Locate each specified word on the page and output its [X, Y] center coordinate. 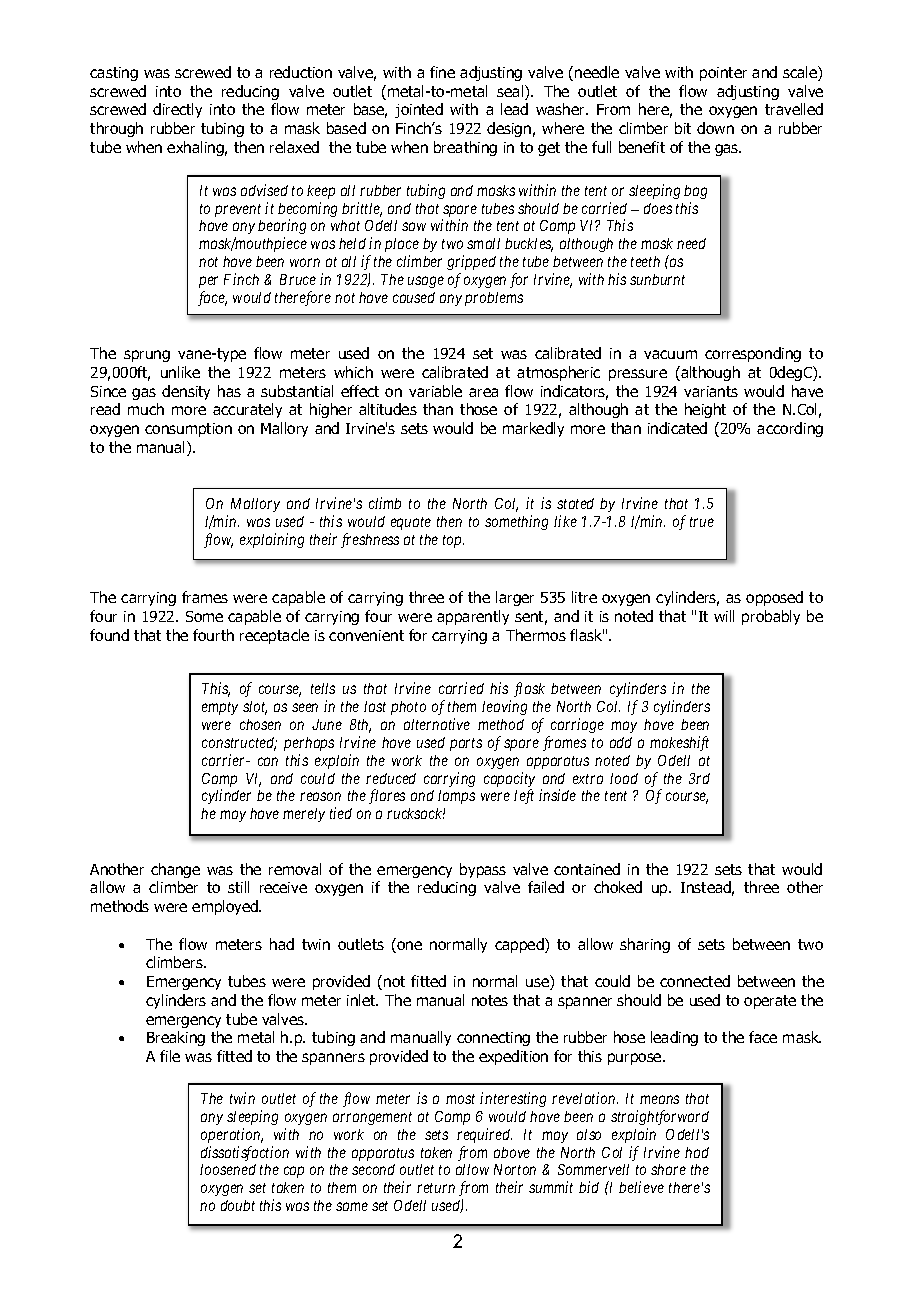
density [186, 392]
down [715, 128]
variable [435, 391]
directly [177, 110]
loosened [228, 1169]
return [436, 1188]
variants [711, 391]
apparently [473, 617]
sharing [645, 945]
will [724, 616]
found [109, 635]
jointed [419, 110]
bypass [483, 870]
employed [226, 907]
